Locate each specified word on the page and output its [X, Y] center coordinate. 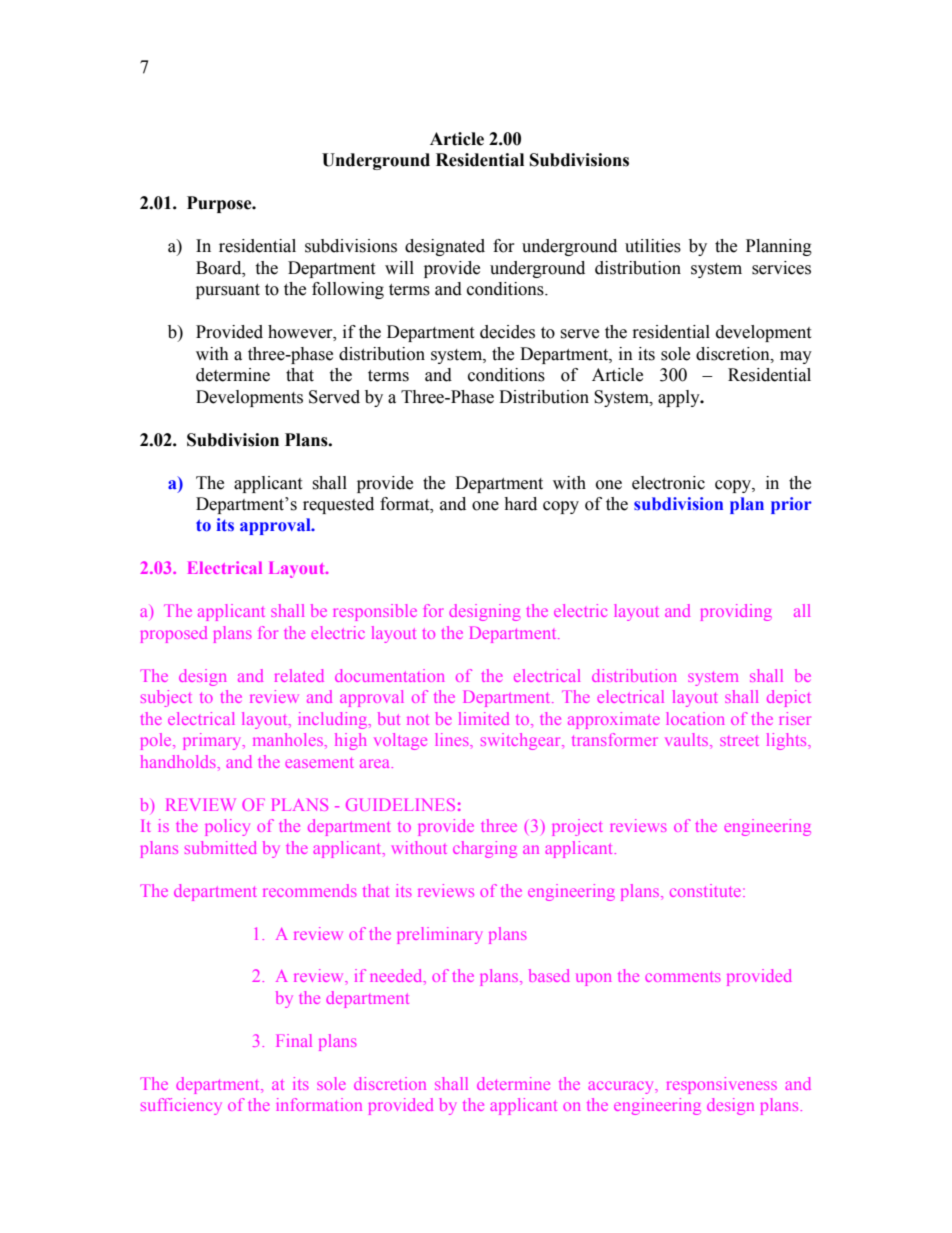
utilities [653, 246]
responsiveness [722, 1085]
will [399, 267]
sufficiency [181, 1106]
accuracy [622, 1087]
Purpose [220, 204]
